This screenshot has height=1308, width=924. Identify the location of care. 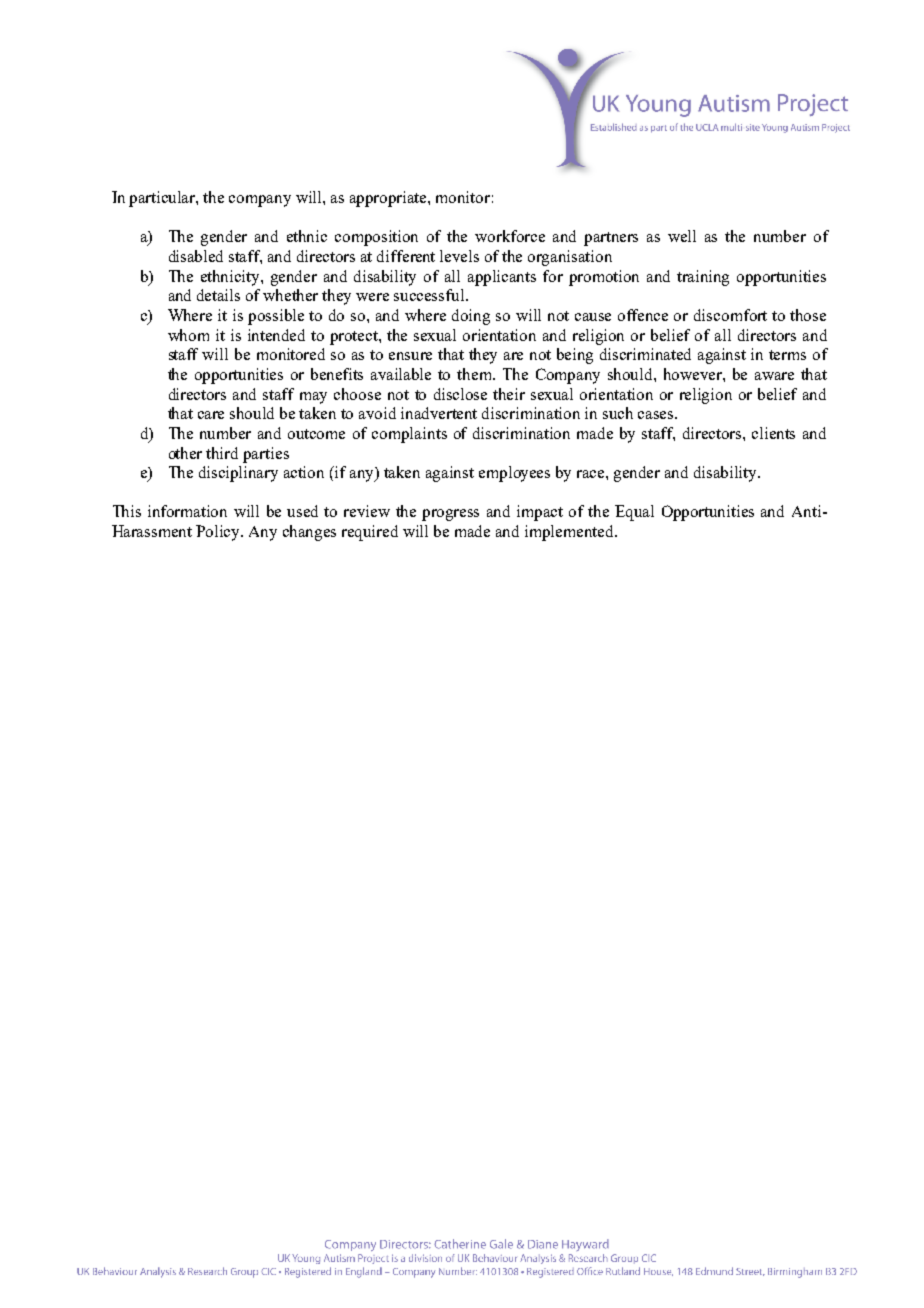
(211, 415).
